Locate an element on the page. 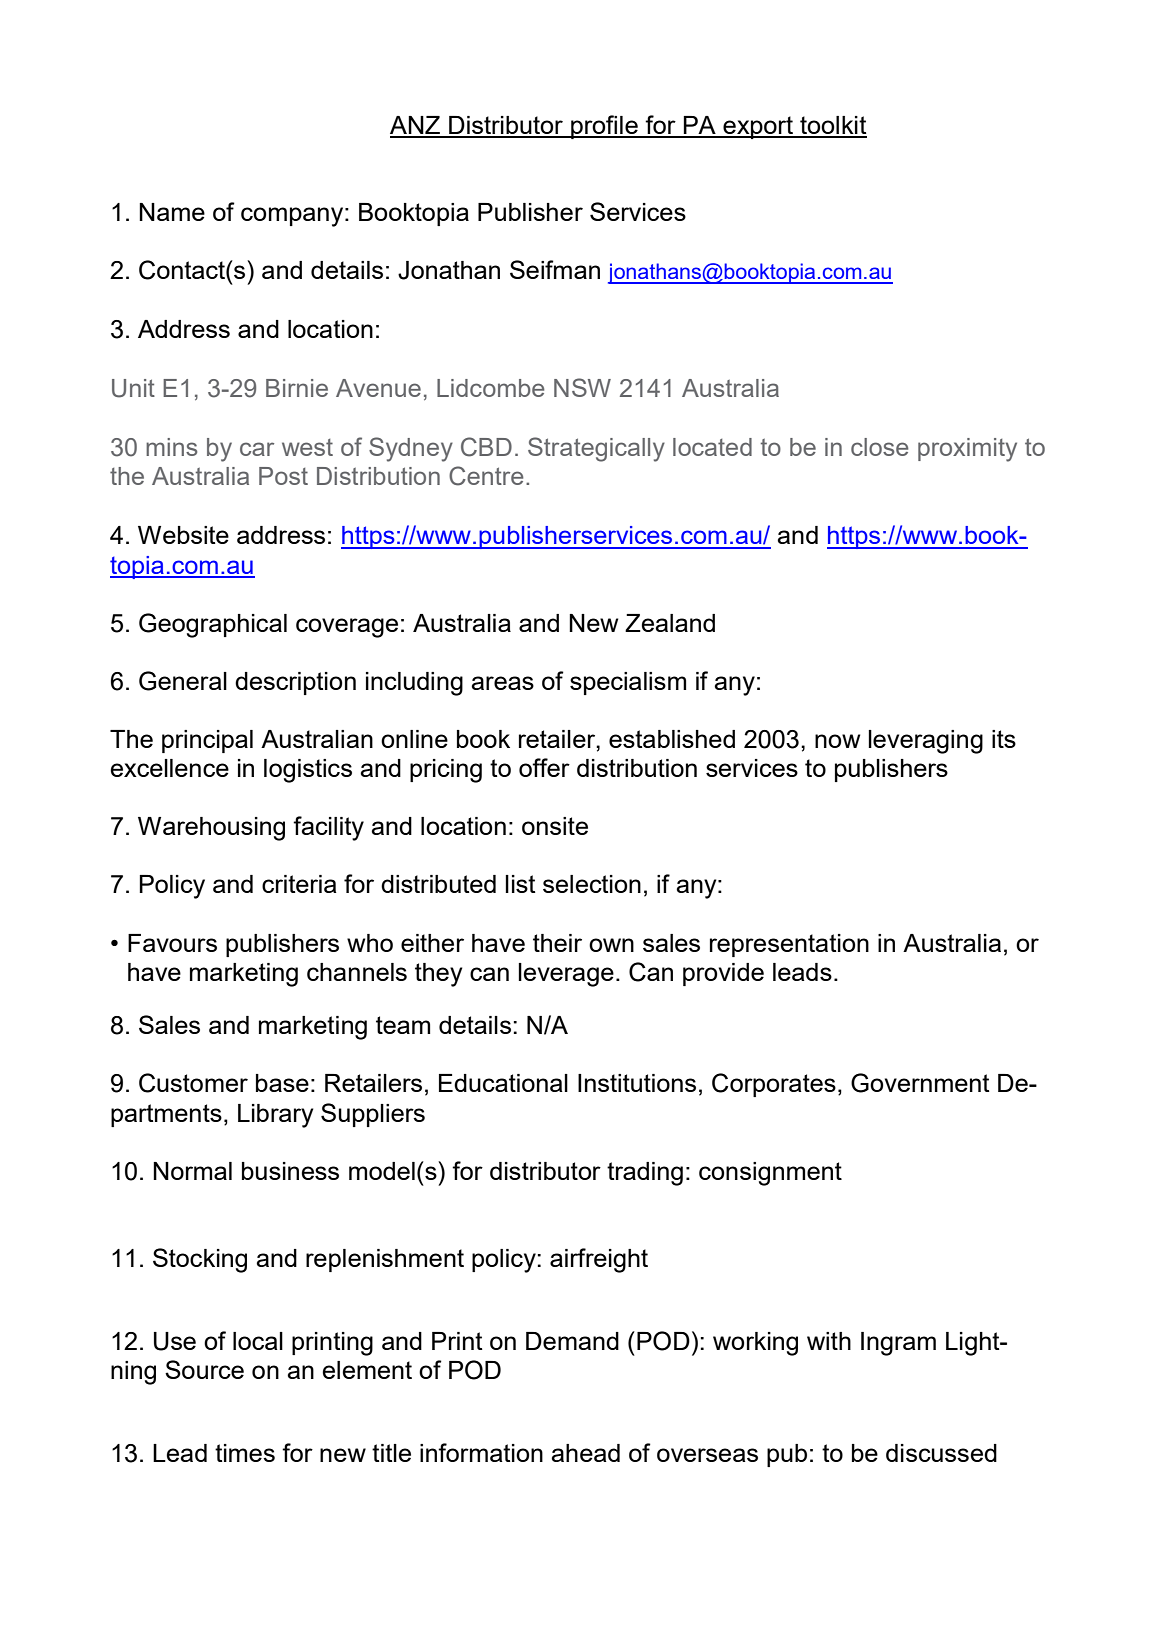  discussed is located at coordinates (941, 1453).
